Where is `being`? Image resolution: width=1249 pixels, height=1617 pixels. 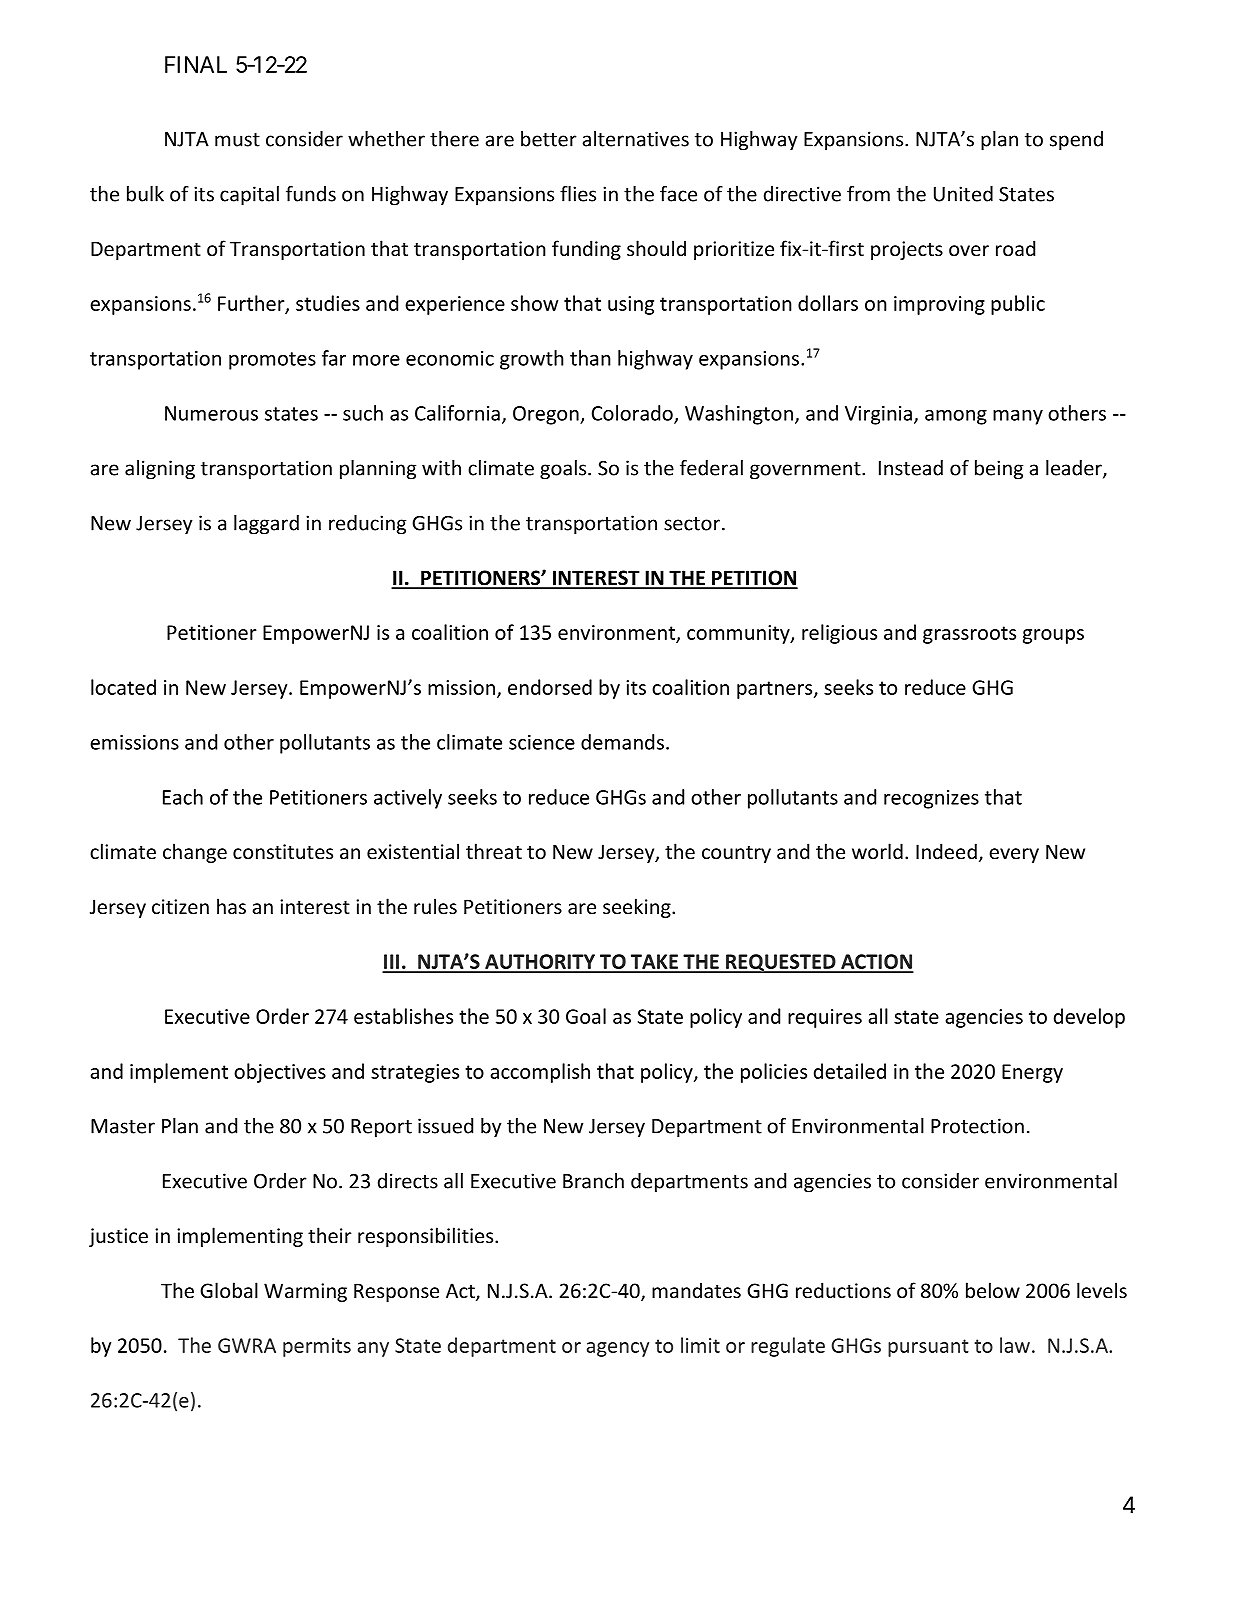
being is located at coordinates (999, 470).
